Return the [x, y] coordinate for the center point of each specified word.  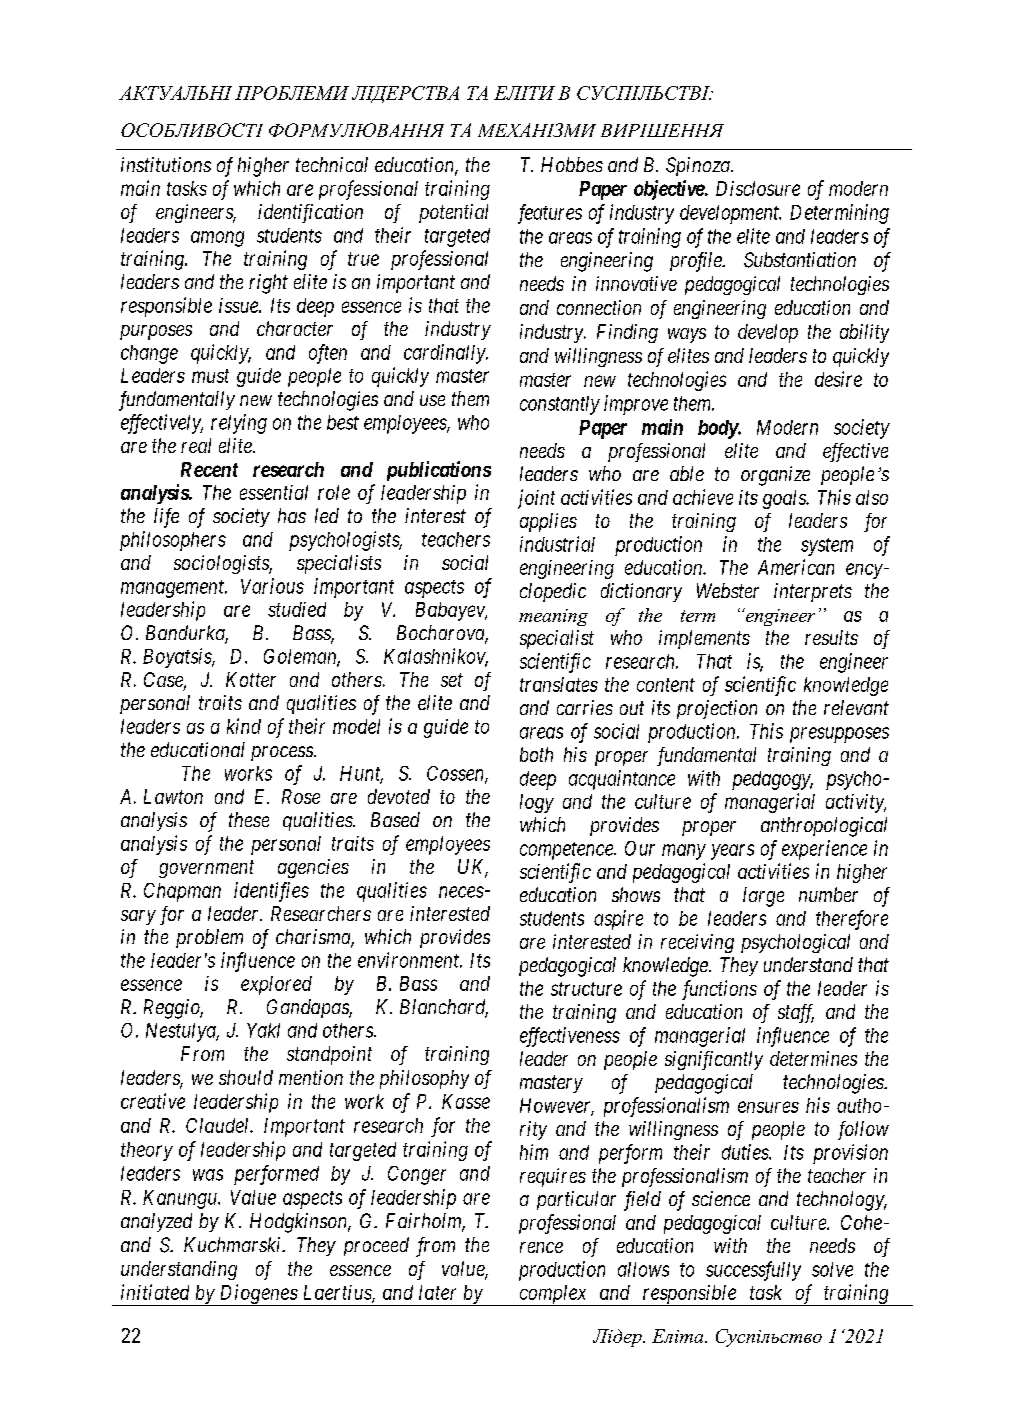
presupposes [839, 735]
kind [244, 726]
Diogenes [258, 1295]
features [550, 214]
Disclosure [758, 188]
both [536, 754]
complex [553, 1295]
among [217, 239]
